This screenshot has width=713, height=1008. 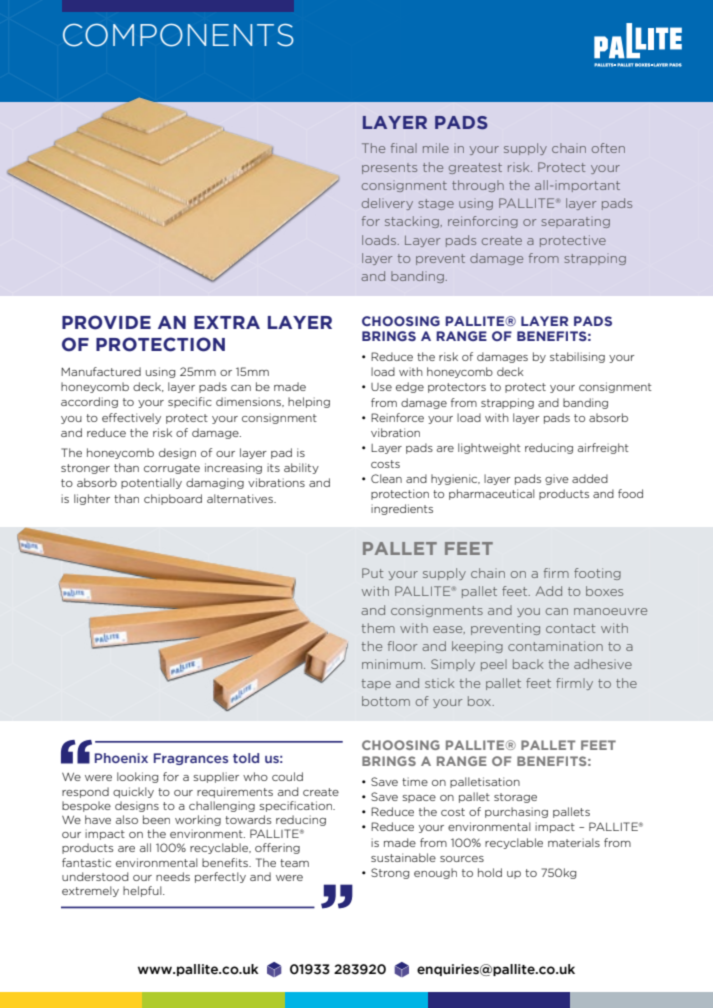 I want to click on stabilising, so click(x=577, y=357).
